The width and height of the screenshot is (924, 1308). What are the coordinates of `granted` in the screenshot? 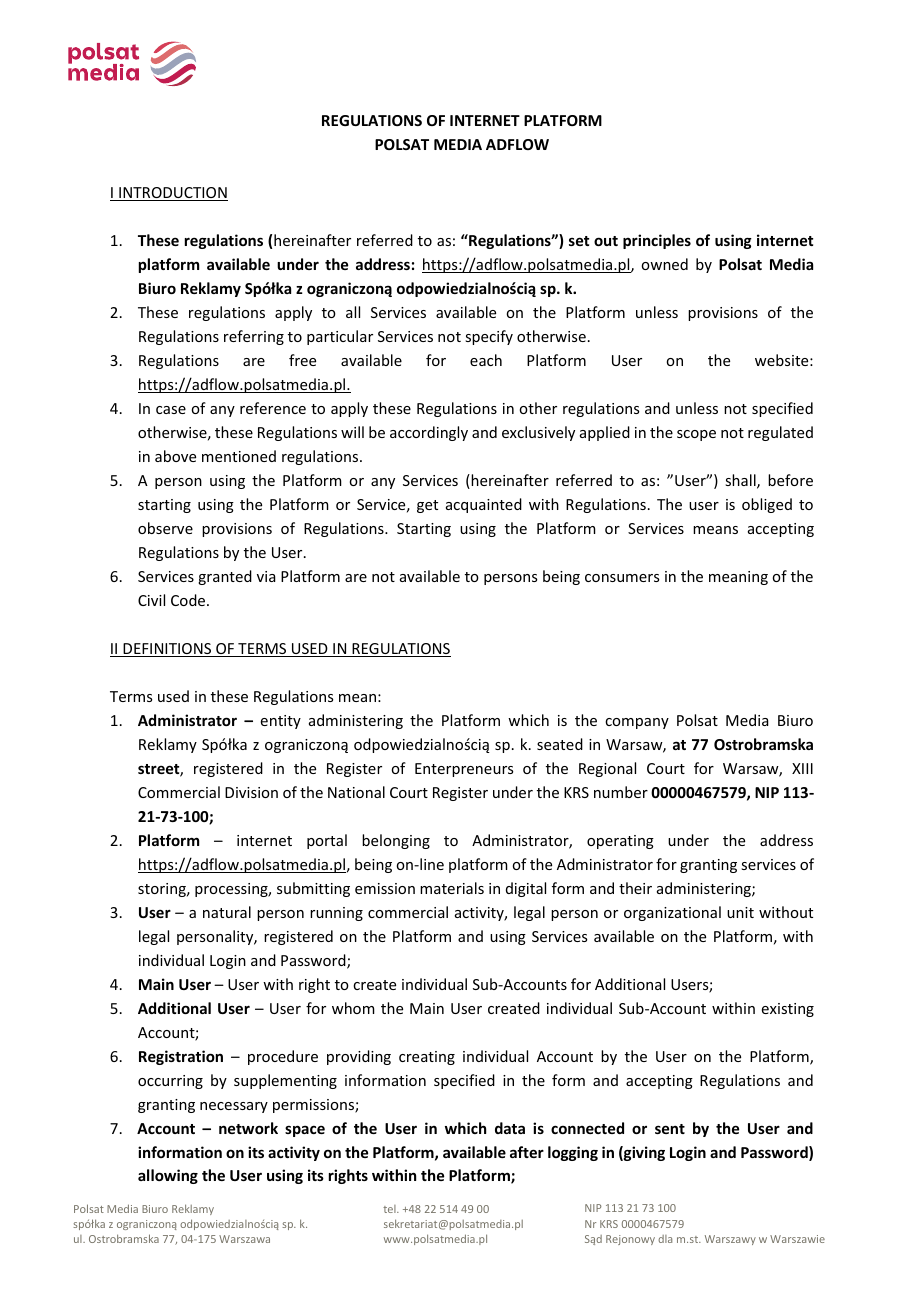 It's located at (225, 577).
